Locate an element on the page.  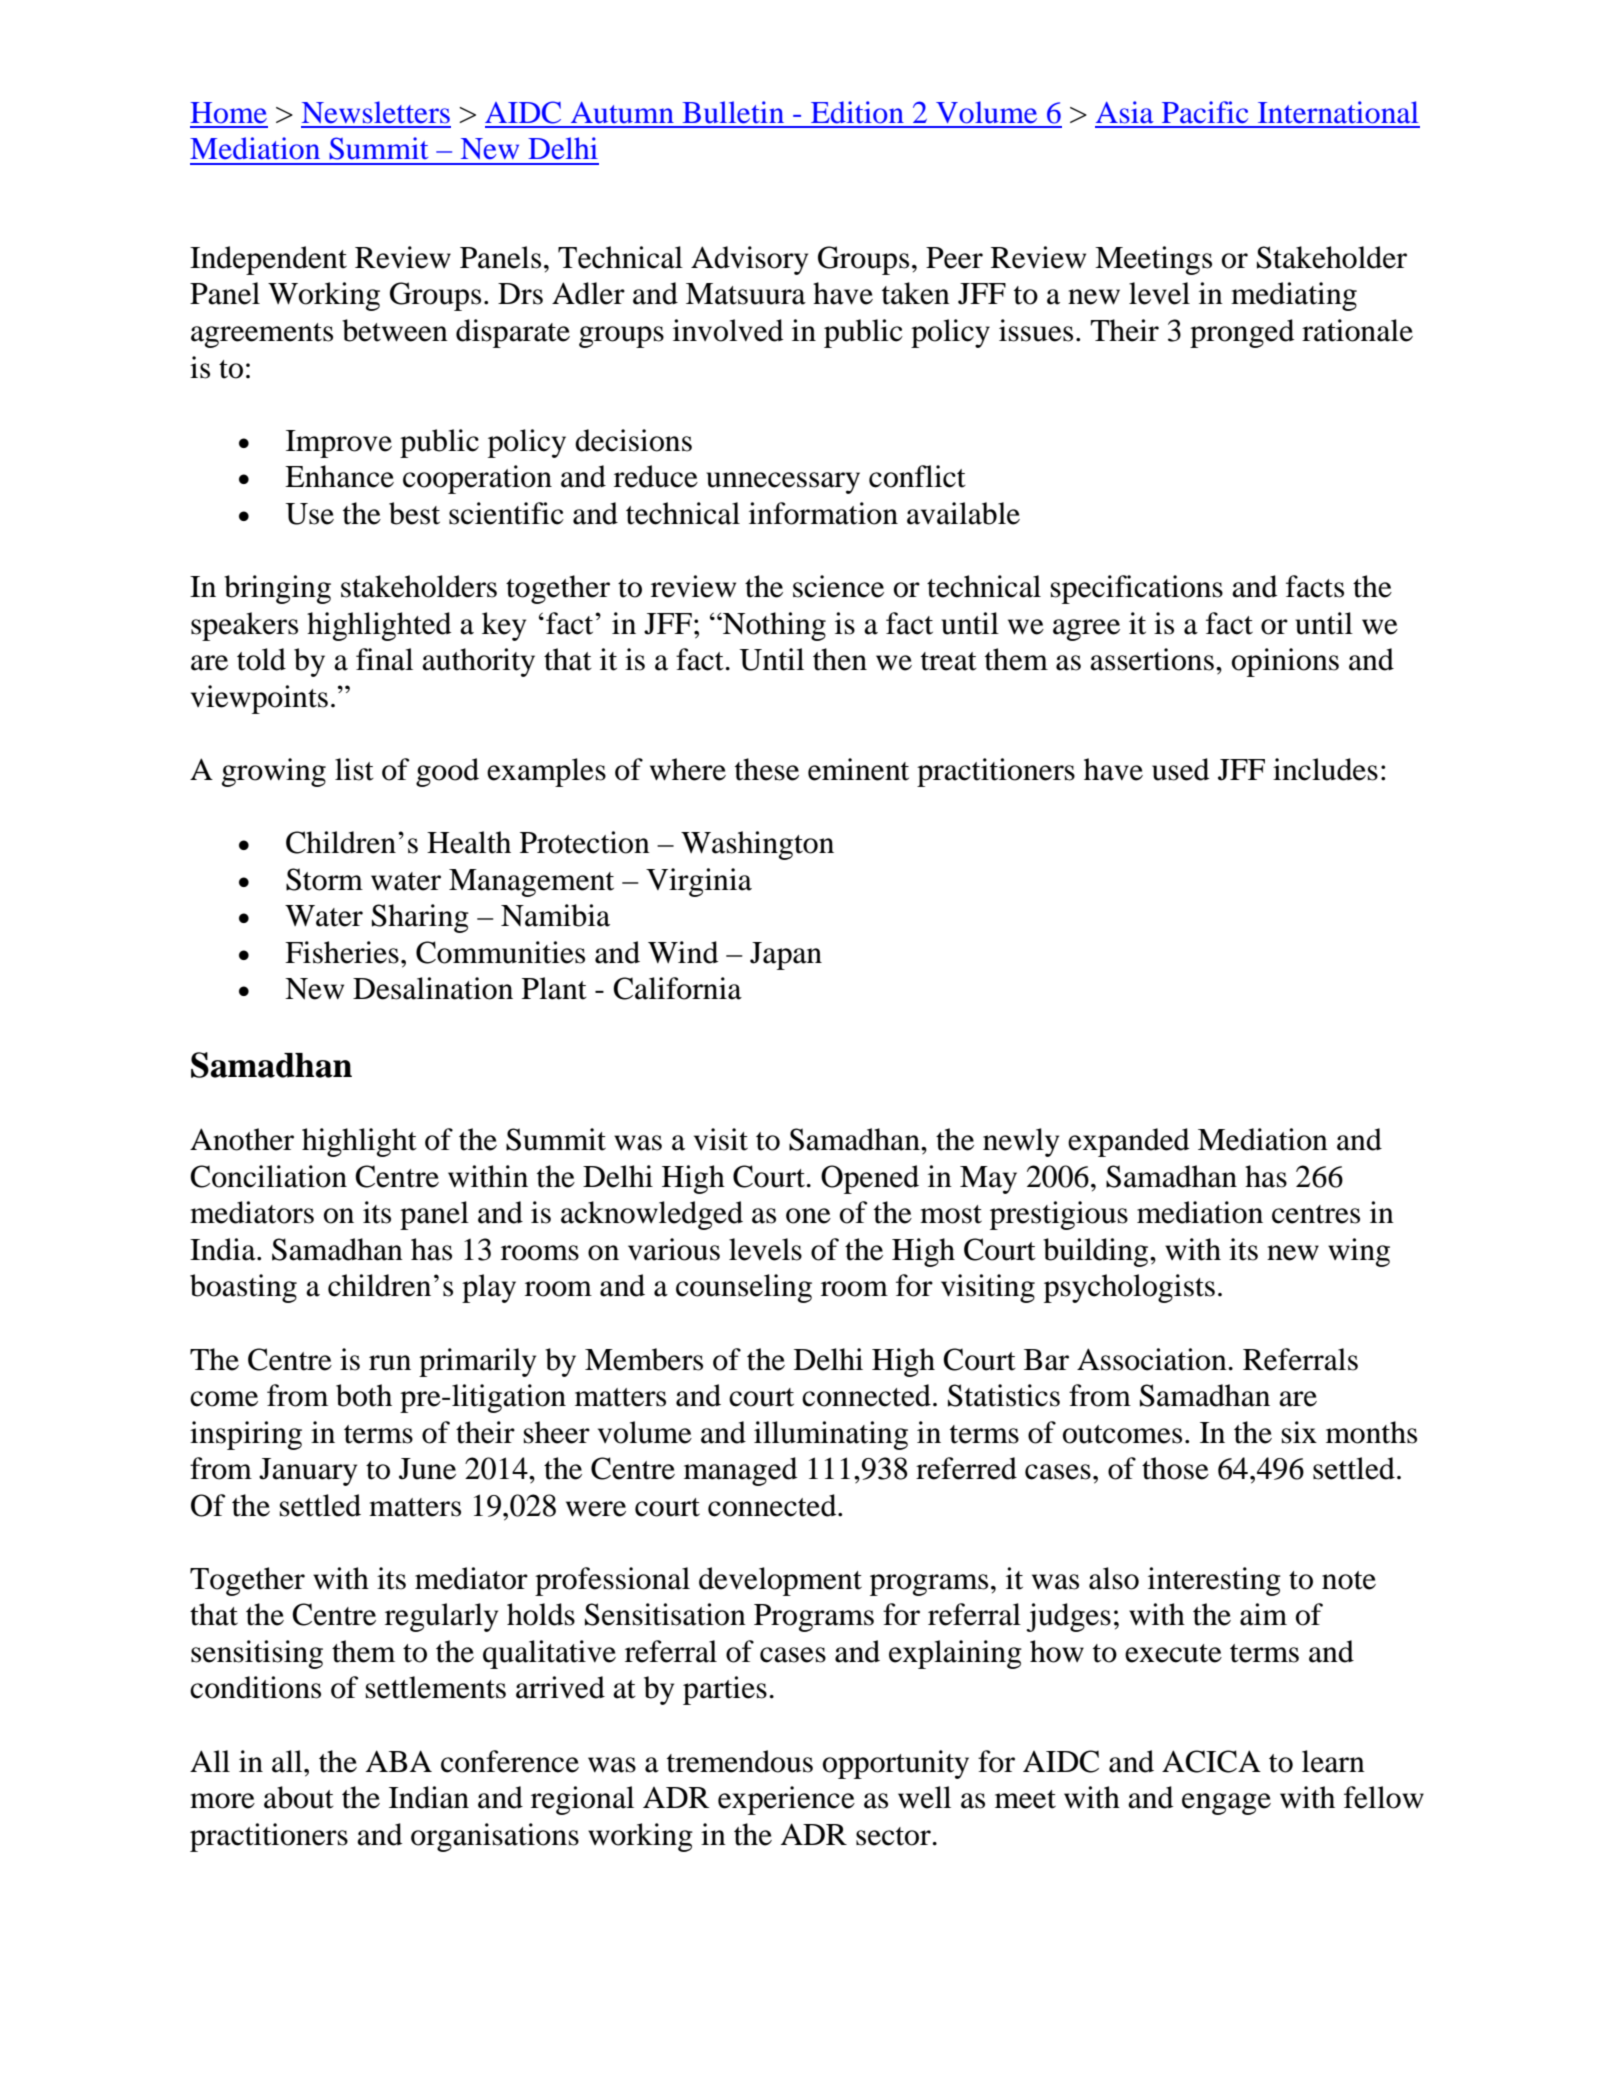
Edition is located at coordinates (857, 112).
